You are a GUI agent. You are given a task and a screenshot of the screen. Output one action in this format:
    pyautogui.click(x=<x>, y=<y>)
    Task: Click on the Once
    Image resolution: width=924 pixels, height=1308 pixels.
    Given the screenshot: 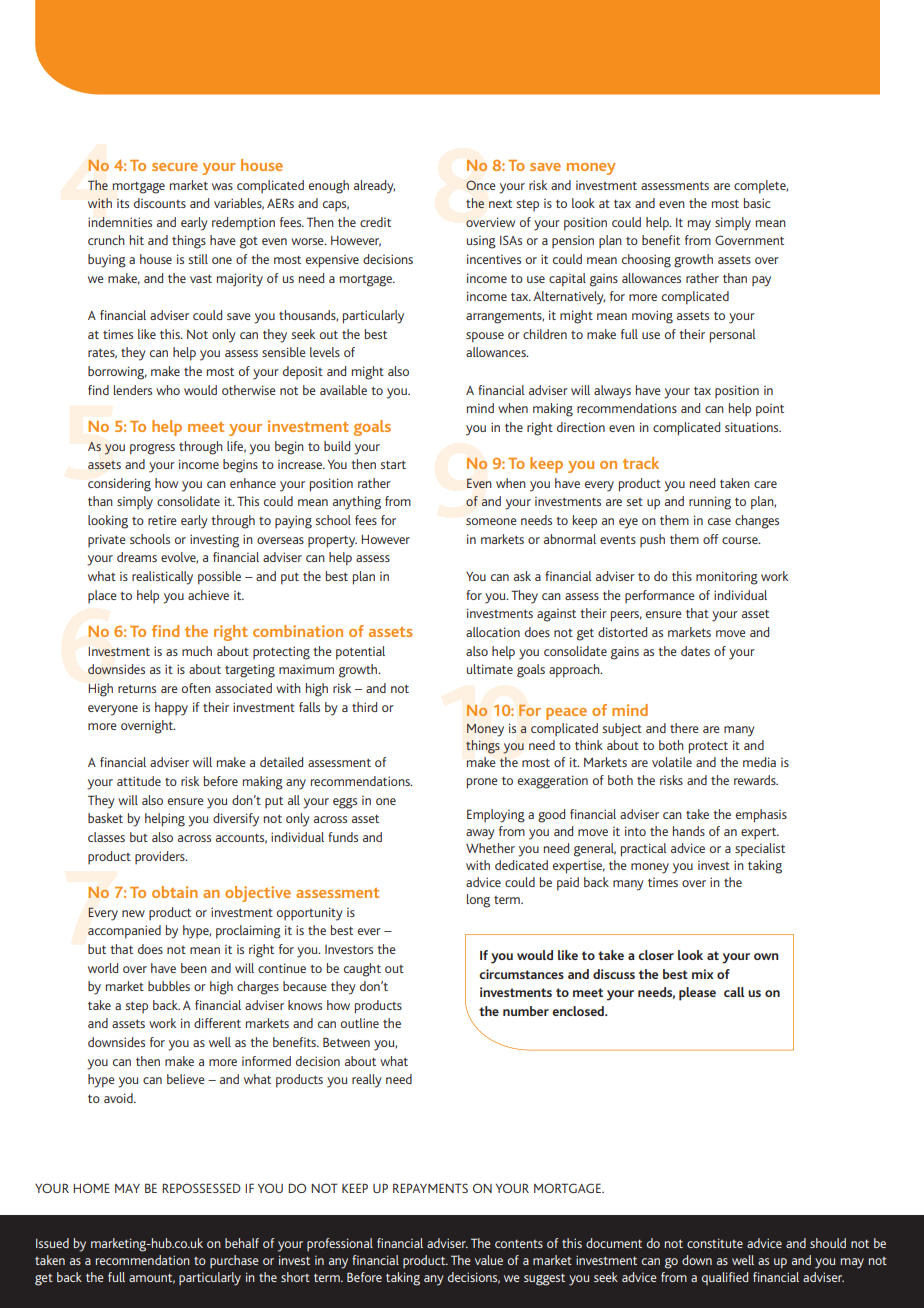 What is the action you would take?
    pyautogui.click(x=480, y=185)
